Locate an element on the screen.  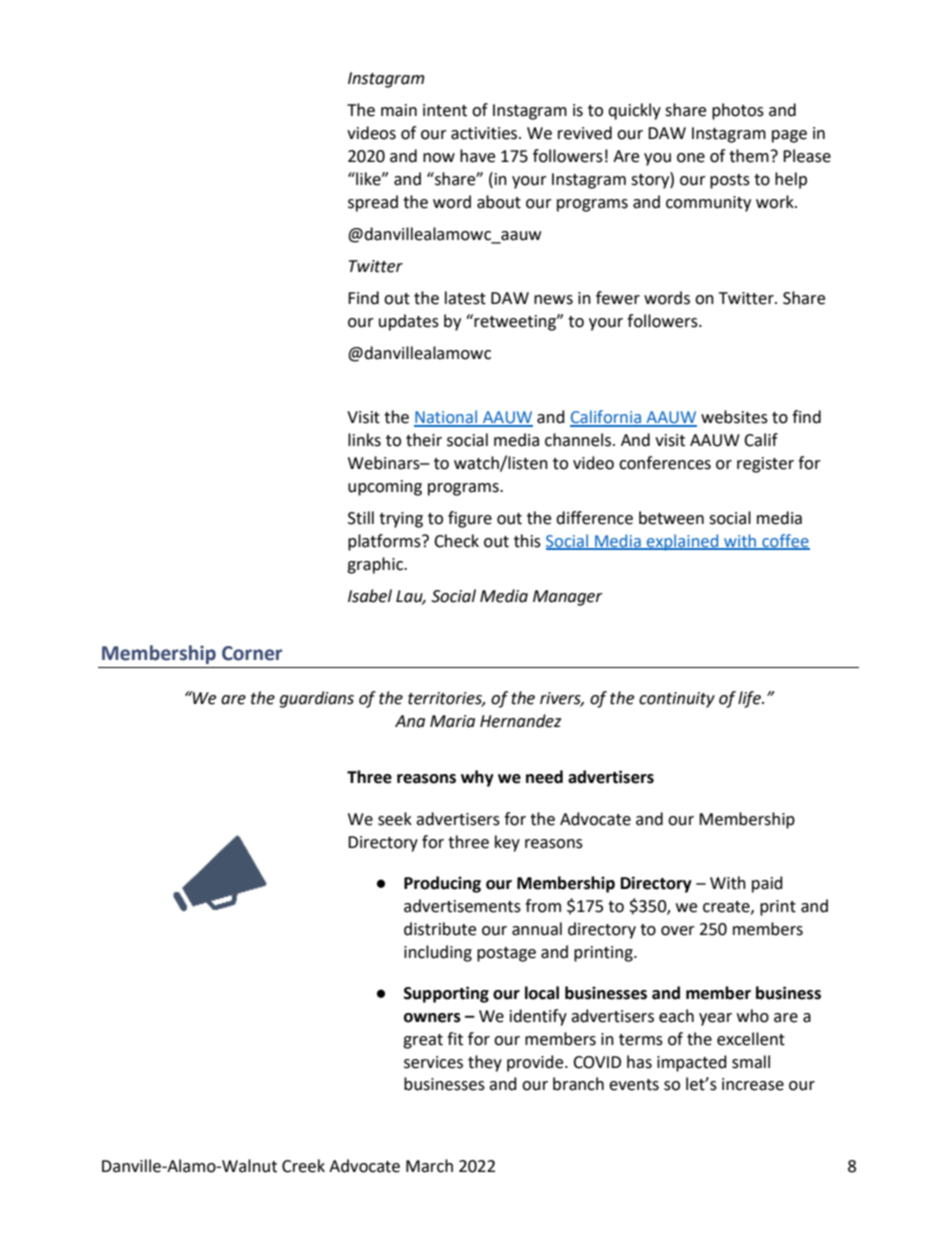
websites is located at coordinates (734, 417).
